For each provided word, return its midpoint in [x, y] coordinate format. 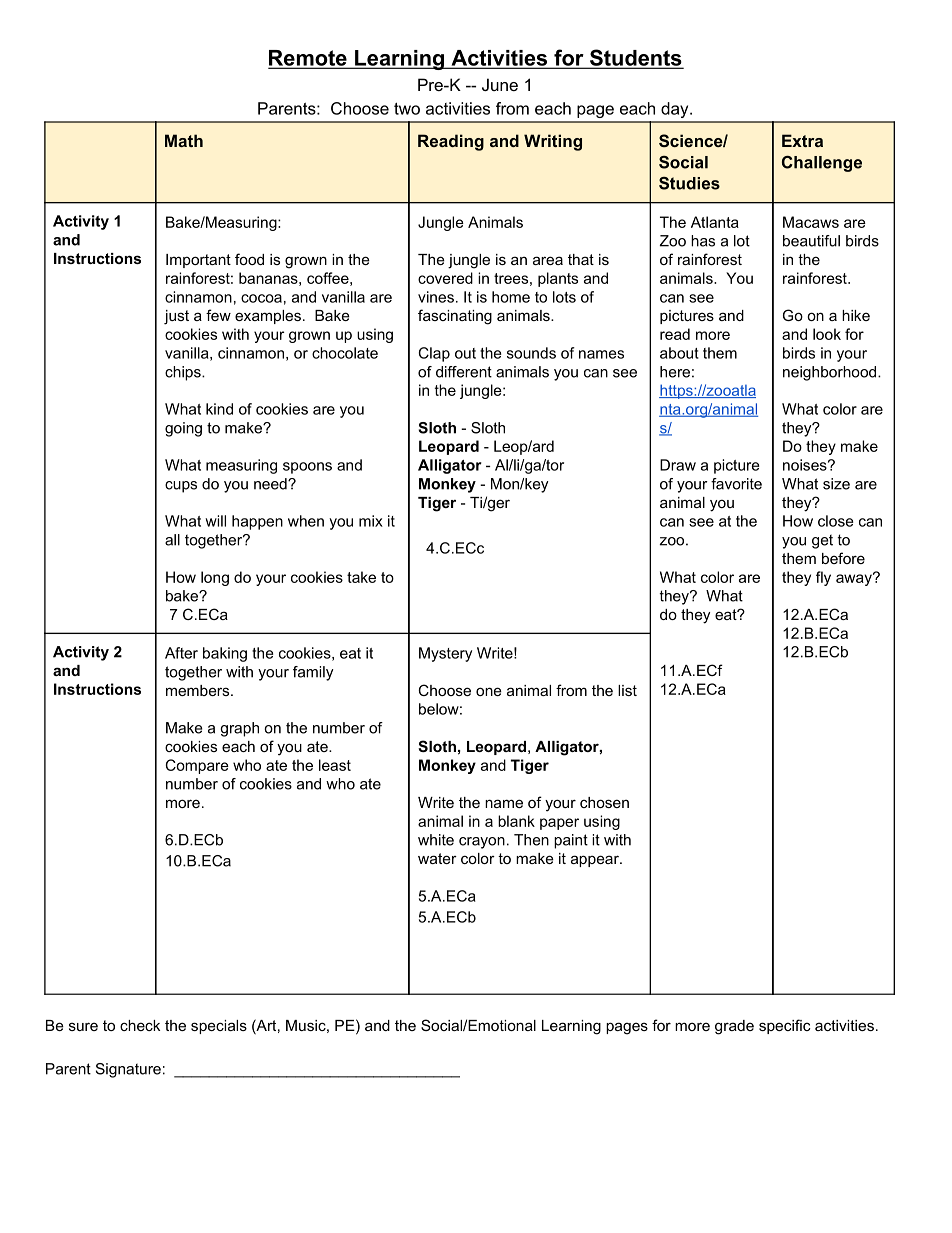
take [361, 577]
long [215, 578]
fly [823, 578]
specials [219, 1027]
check [140, 1025]
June [500, 84]
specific [785, 1026]
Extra [802, 140]
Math [184, 140]
